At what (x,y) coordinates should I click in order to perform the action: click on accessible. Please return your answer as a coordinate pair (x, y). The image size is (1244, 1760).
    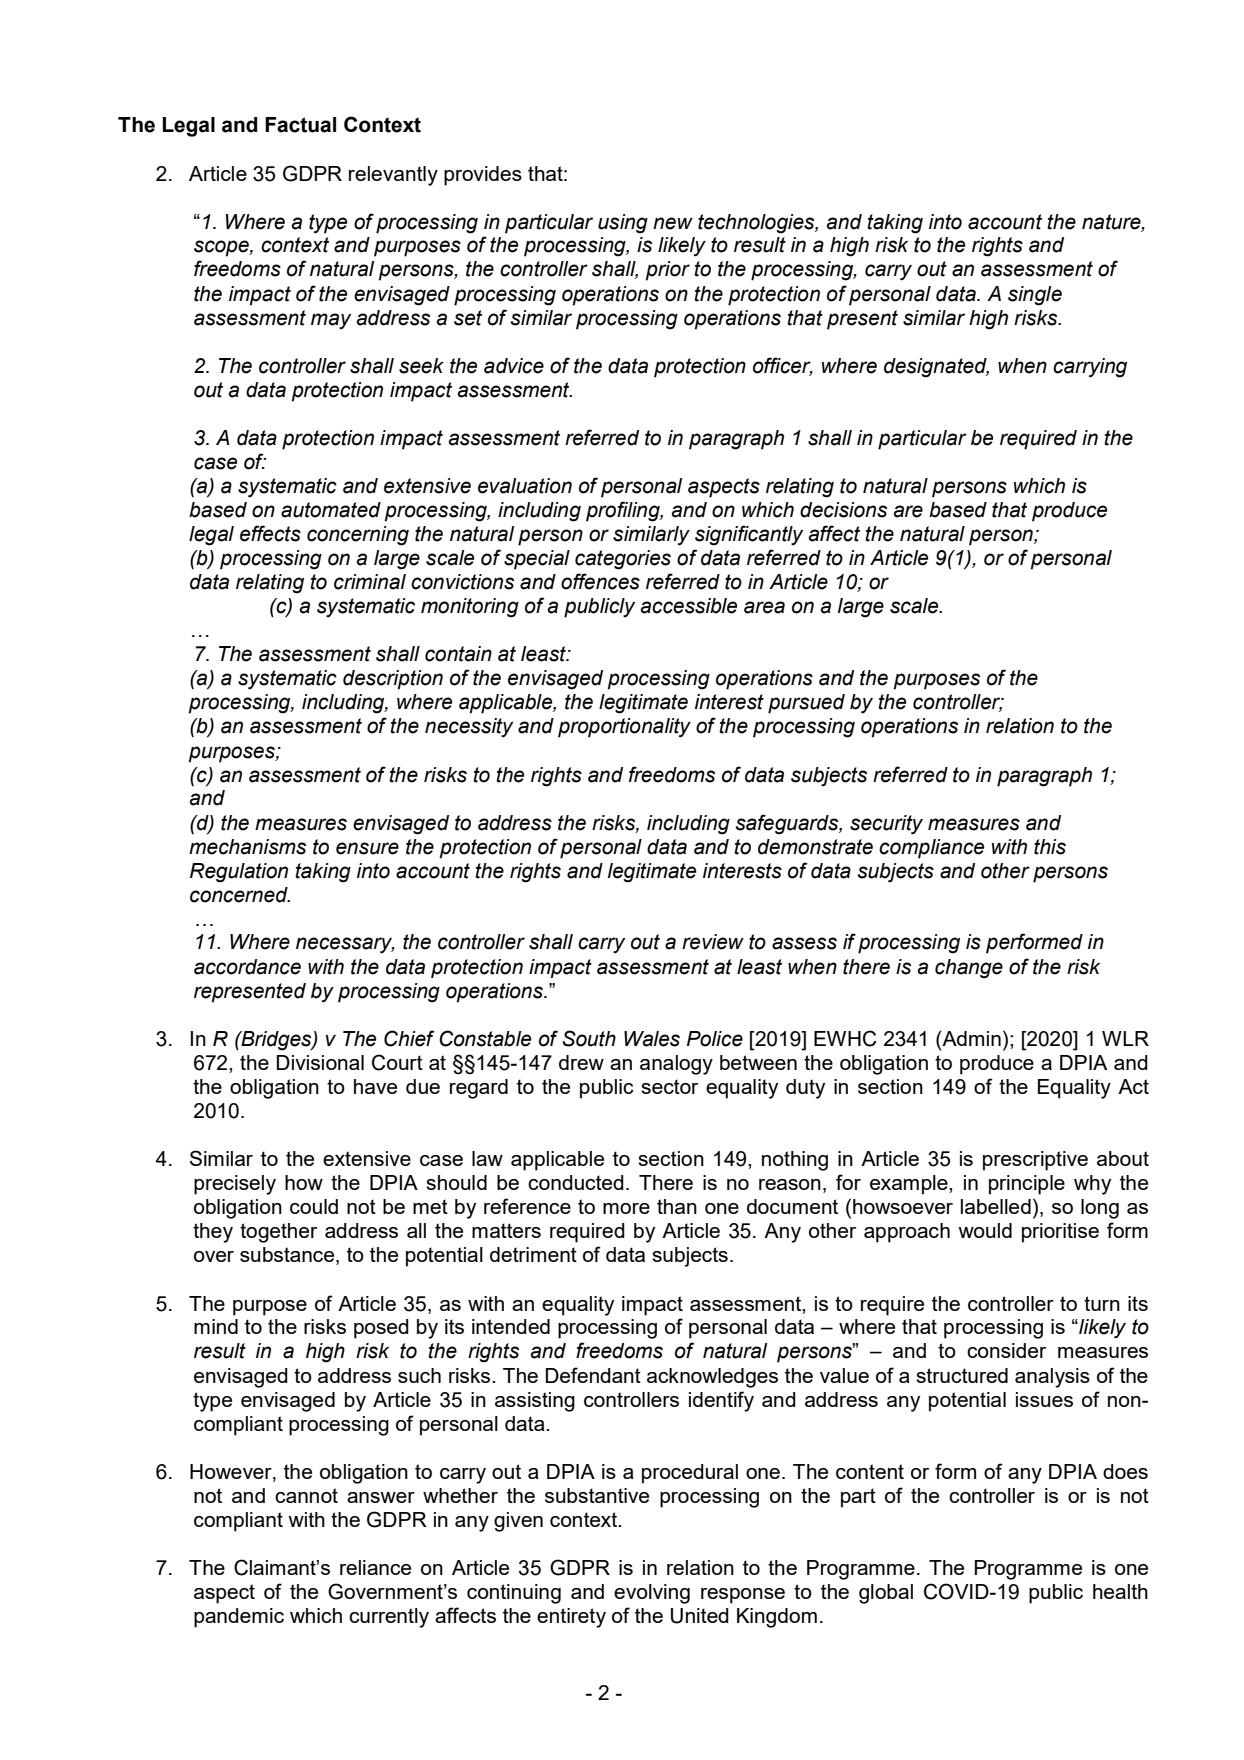
    Looking at the image, I should click on (689, 606).
